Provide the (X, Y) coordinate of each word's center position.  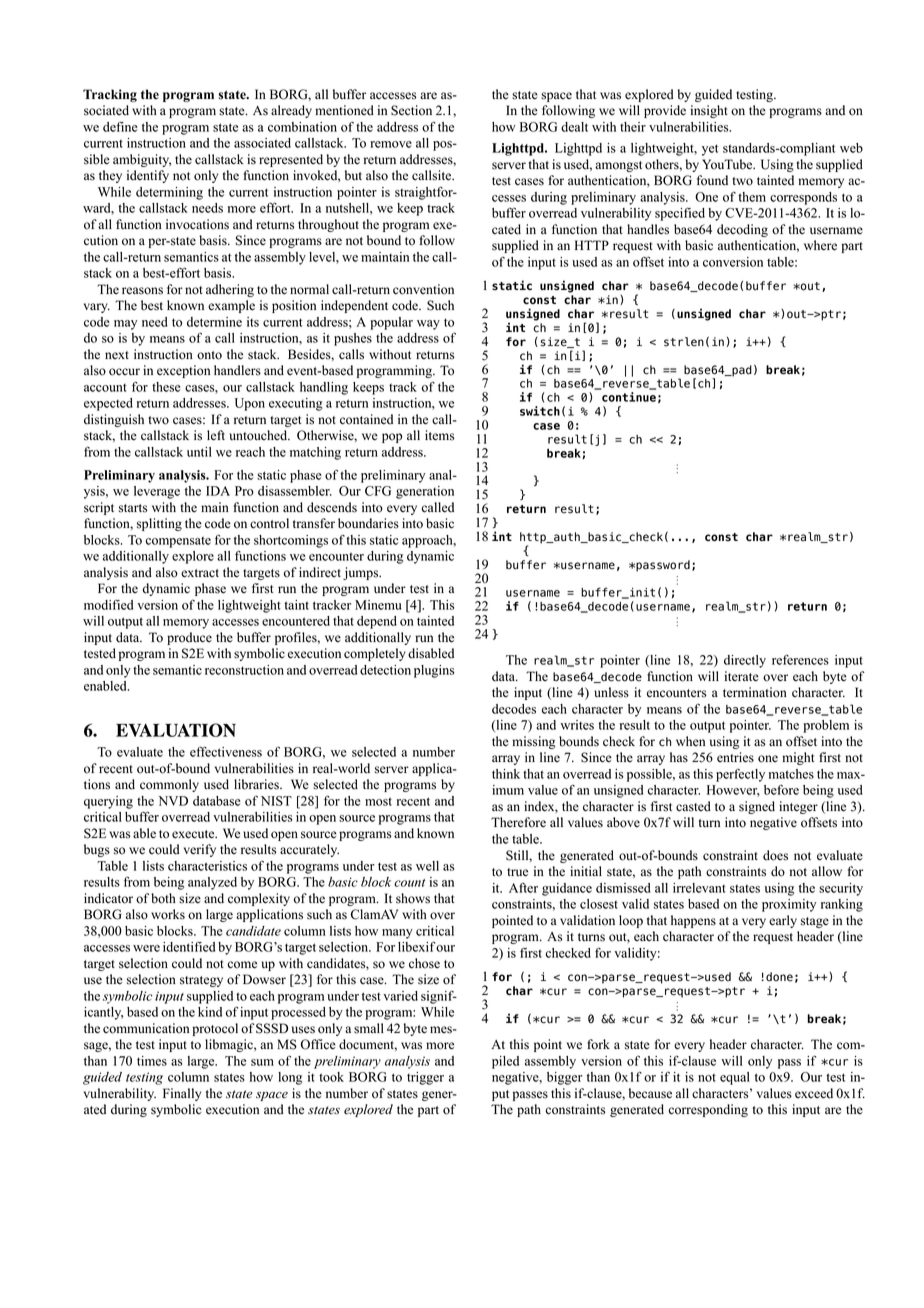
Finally (182, 1094)
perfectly (740, 775)
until (199, 452)
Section (411, 110)
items (440, 435)
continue (629, 397)
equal (735, 1078)
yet (710, 150)
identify (148, 176)
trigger (425, 1078)
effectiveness (226, 751)
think (506, 774)
